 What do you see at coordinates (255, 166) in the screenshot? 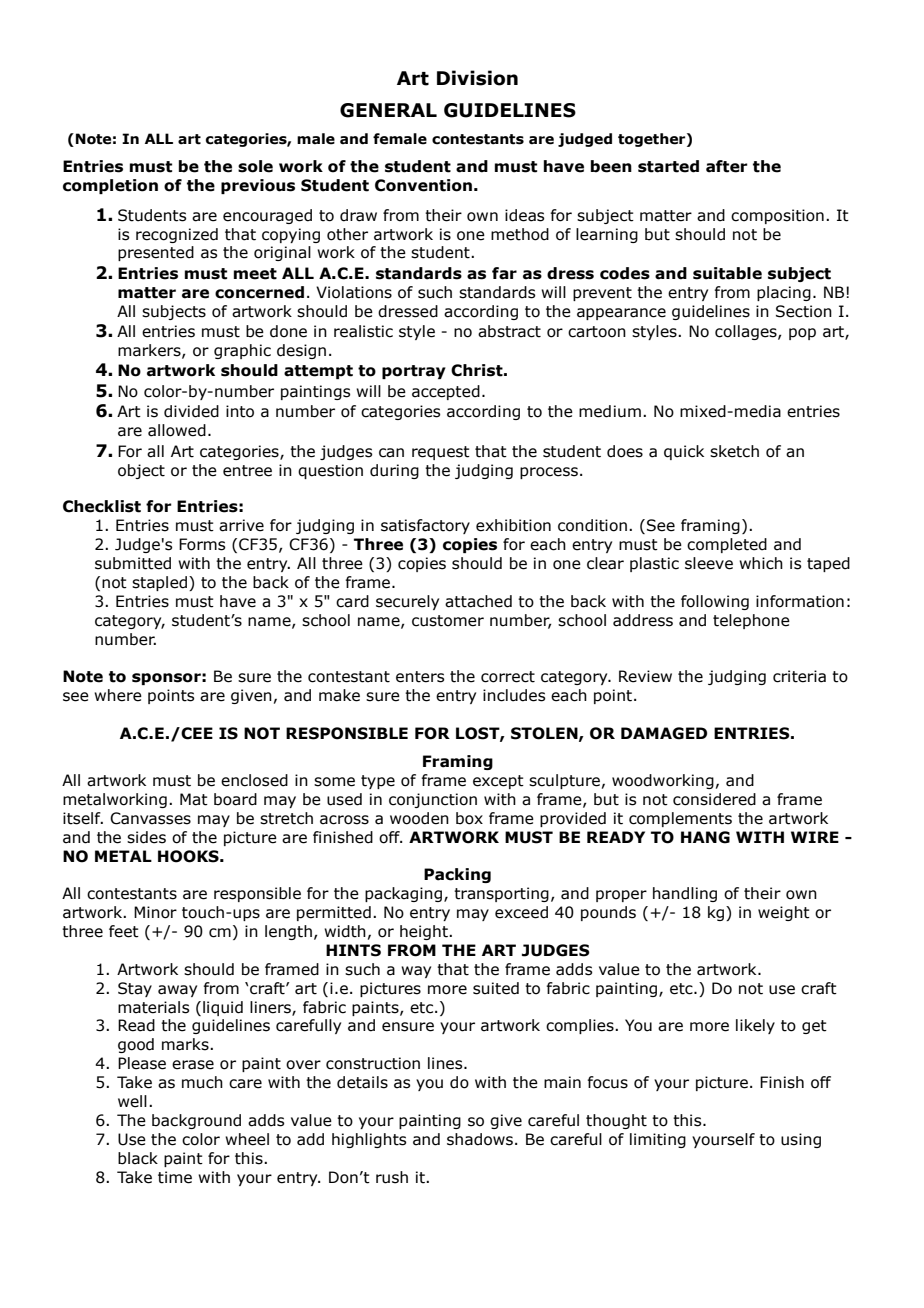
I see `sole` at bounding box center [255, 166].
